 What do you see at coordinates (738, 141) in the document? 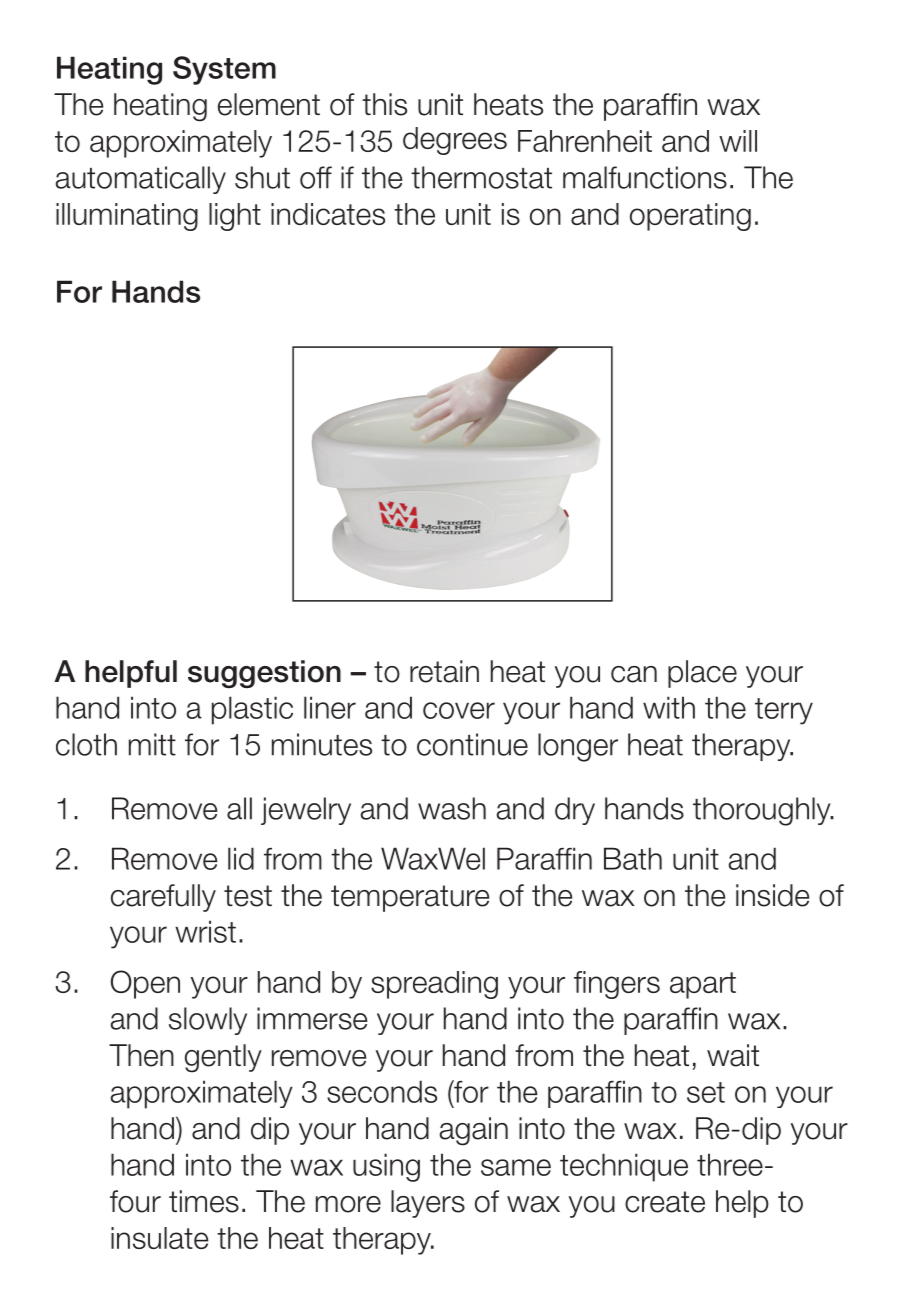
I see `will` at bounding box center [738, 141].
